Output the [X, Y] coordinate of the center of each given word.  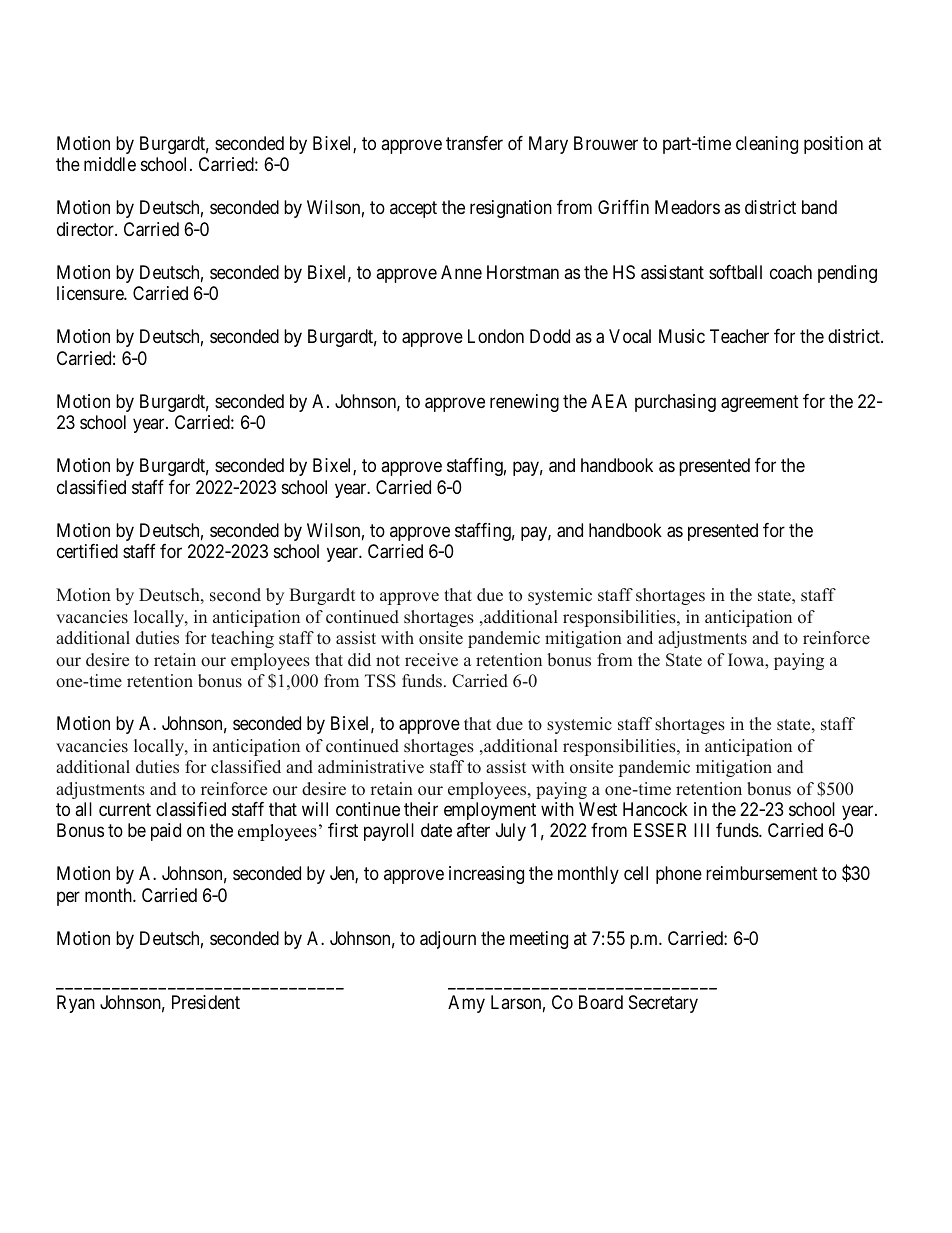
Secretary [663, 1004]
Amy [466, 1004]
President [206, 1002]
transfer [474, 143]
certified [87, 551]
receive [431, 660]
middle [110, 164]
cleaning [767, 145]
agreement [760, 403]
